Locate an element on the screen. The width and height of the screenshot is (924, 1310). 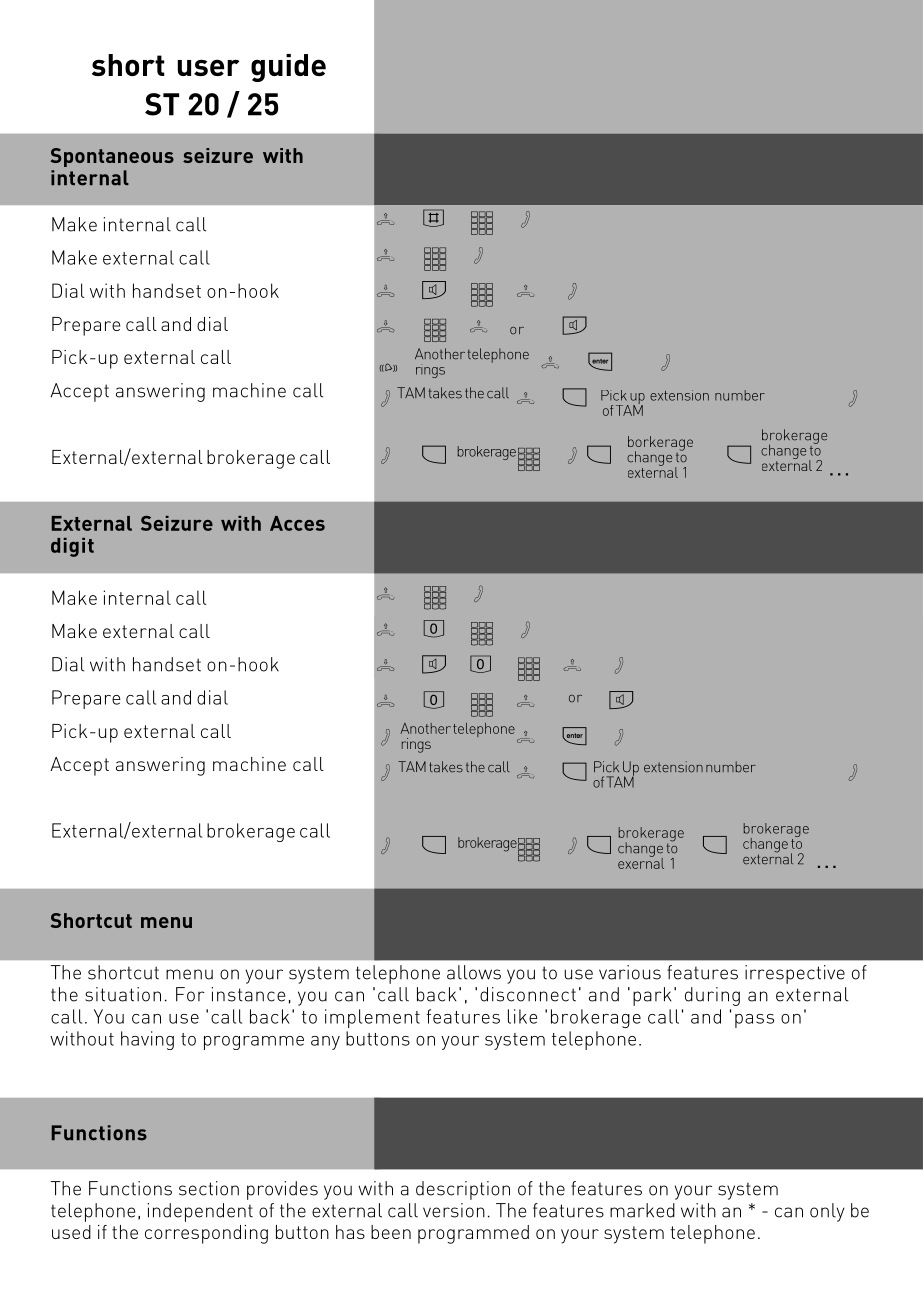
Spontaneous is located at coordinates (112, 157).
